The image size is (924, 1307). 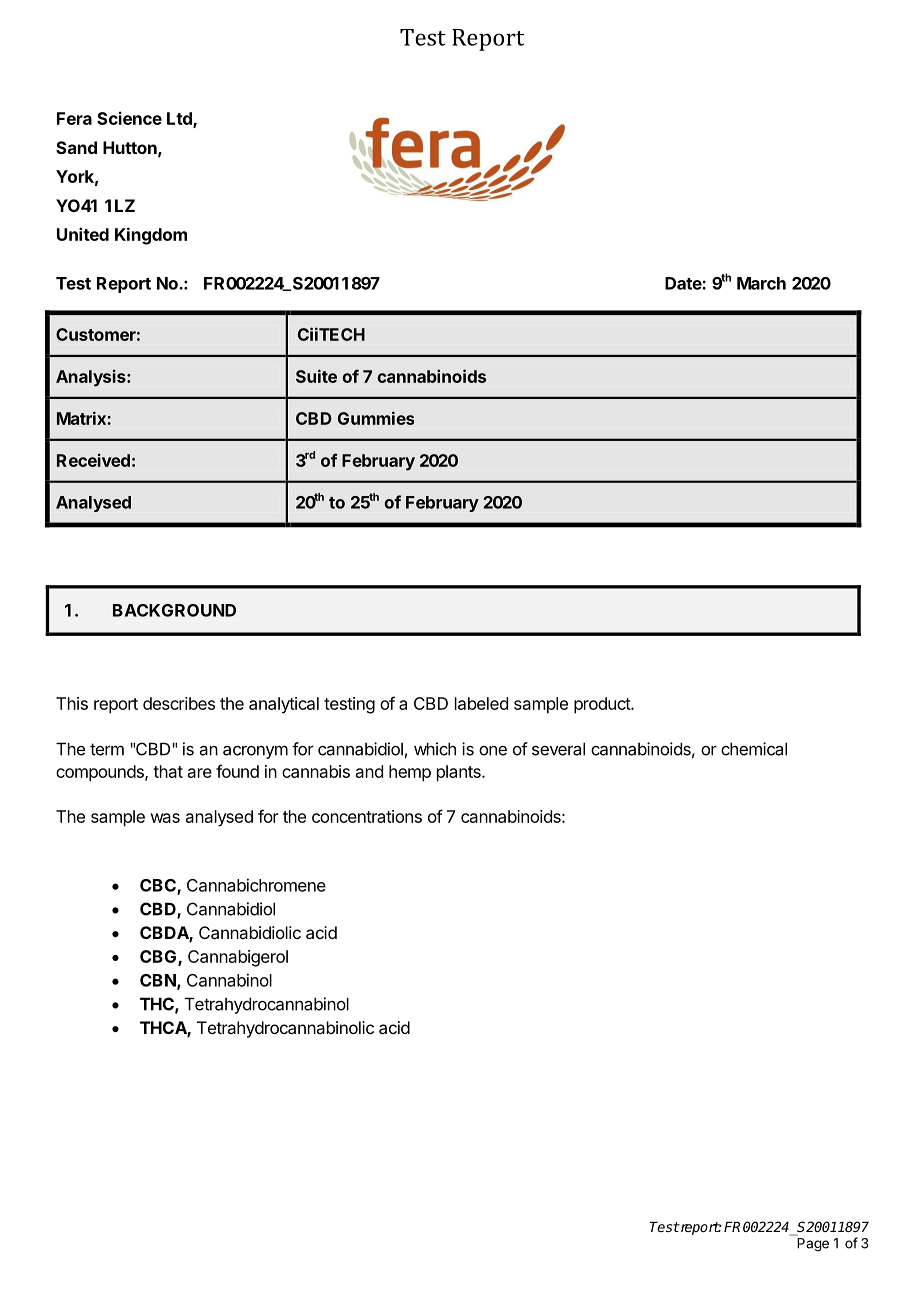 I want to click on chemical, so click(x=754, y=749).
